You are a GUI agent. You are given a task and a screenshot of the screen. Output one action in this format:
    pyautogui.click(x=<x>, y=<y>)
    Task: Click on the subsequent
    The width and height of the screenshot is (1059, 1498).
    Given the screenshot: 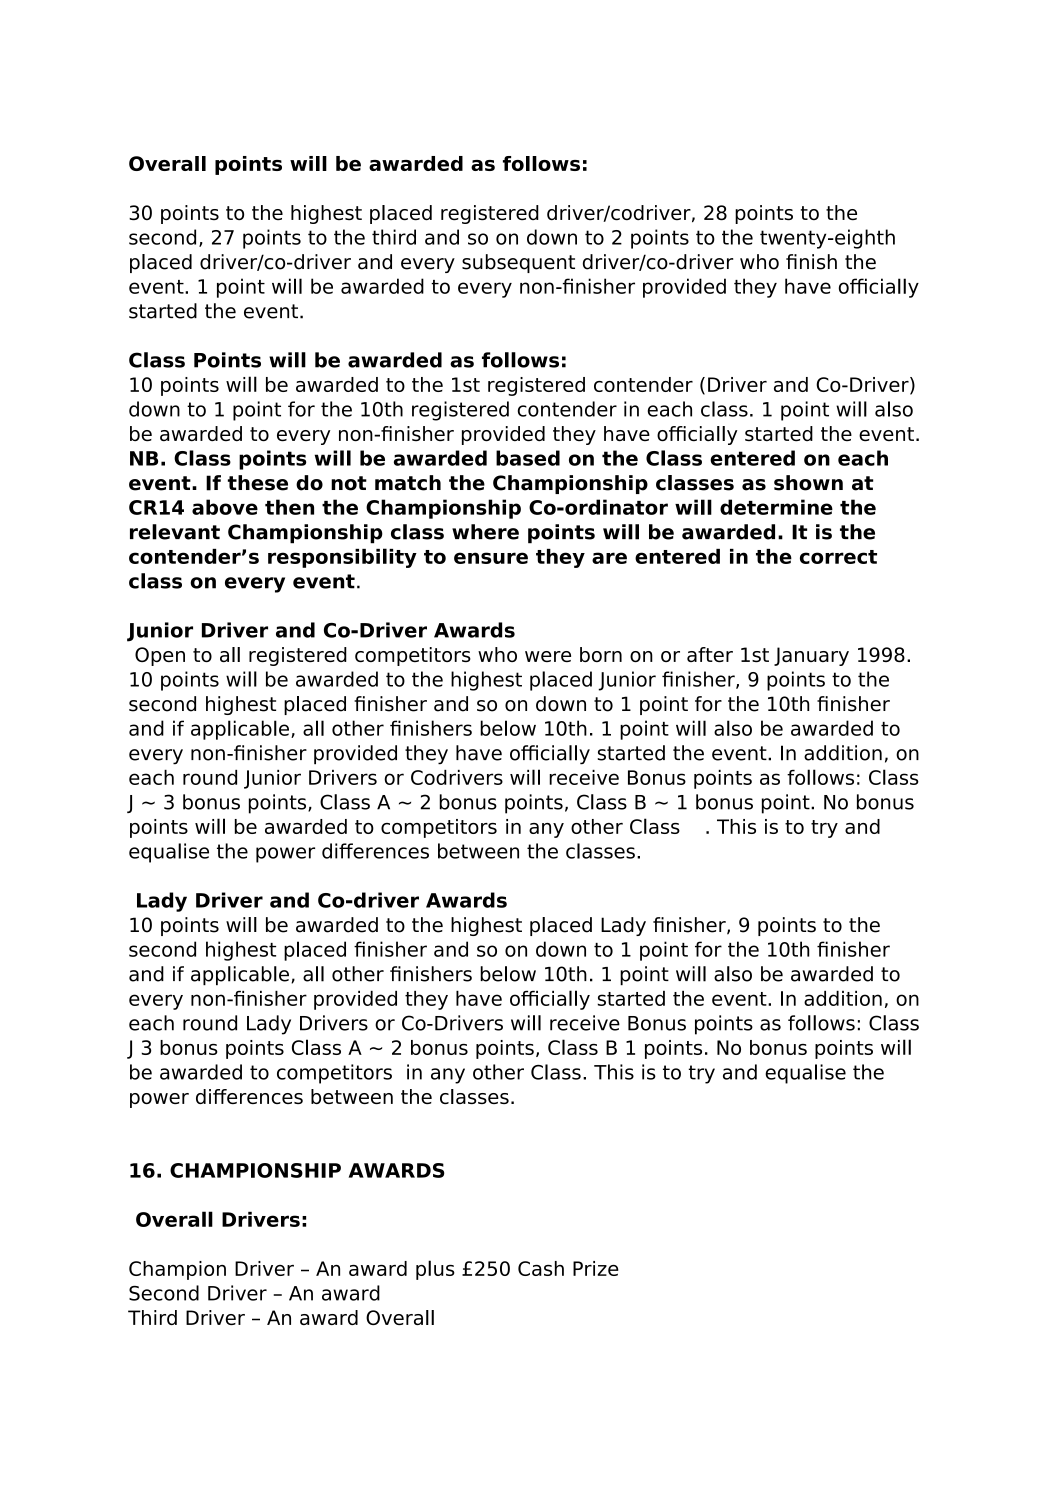 What is the action you would take?
    pyautogui.click(x=518, y=263)
